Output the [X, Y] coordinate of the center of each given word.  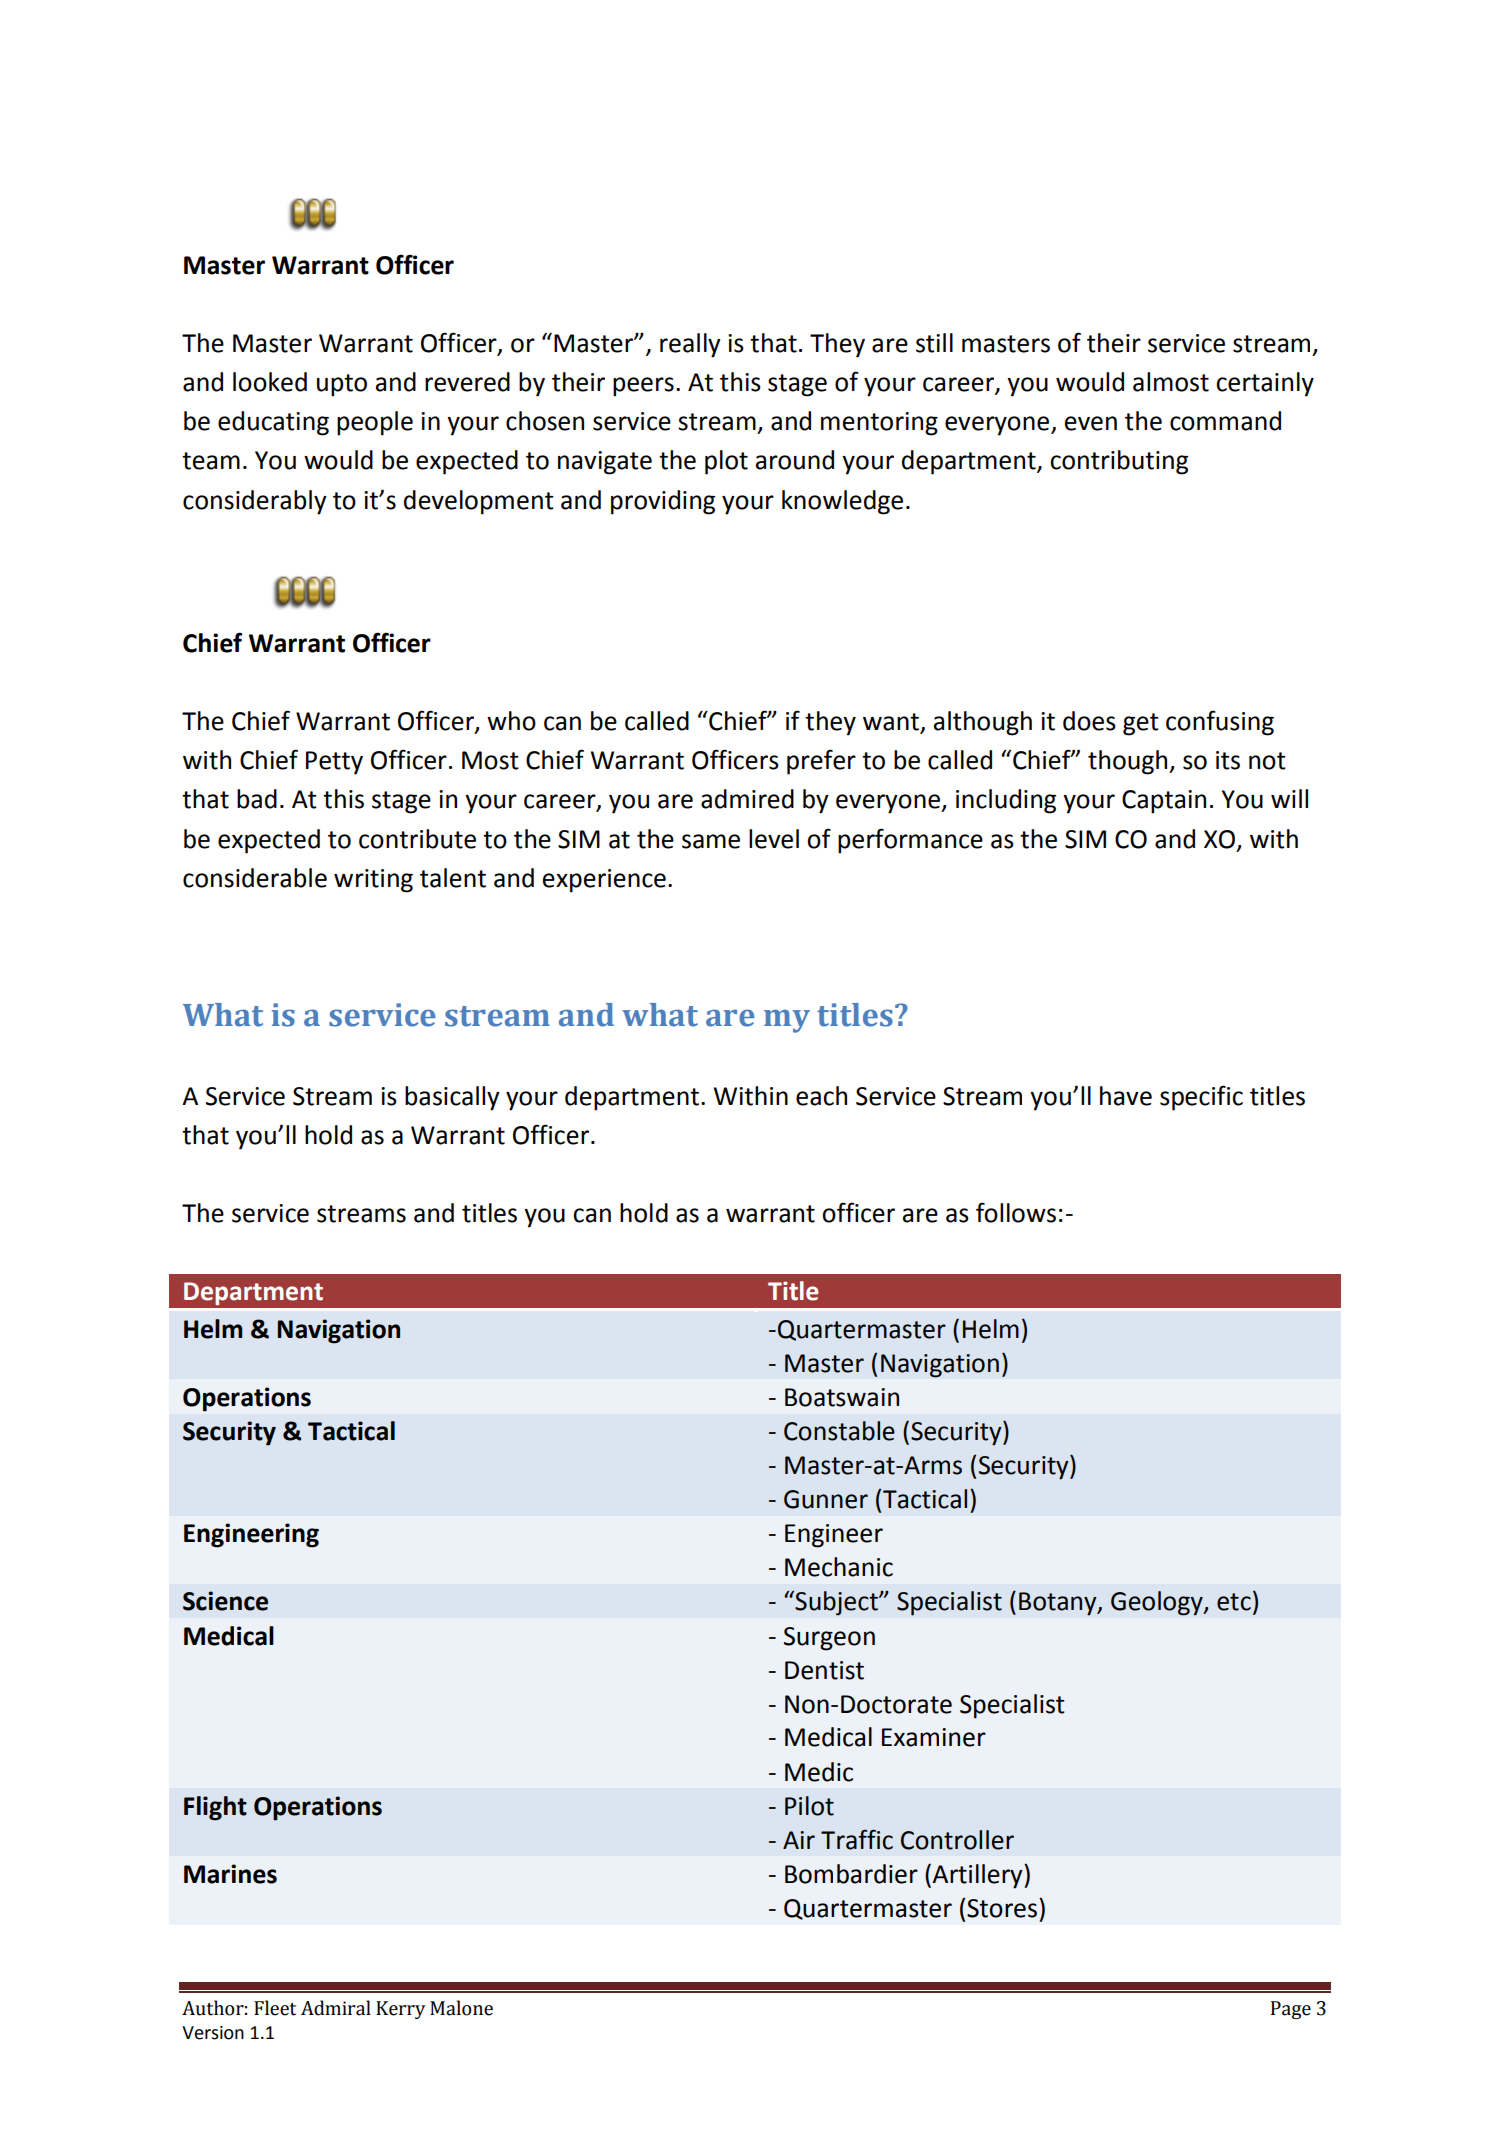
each [821, 1096]
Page [1291, 2010]
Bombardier [851, 1874]
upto [342, 385]
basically [452, 1098]
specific [1201, 1098]
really [690, 345]
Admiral [336, 2008]
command [1225, 421]
